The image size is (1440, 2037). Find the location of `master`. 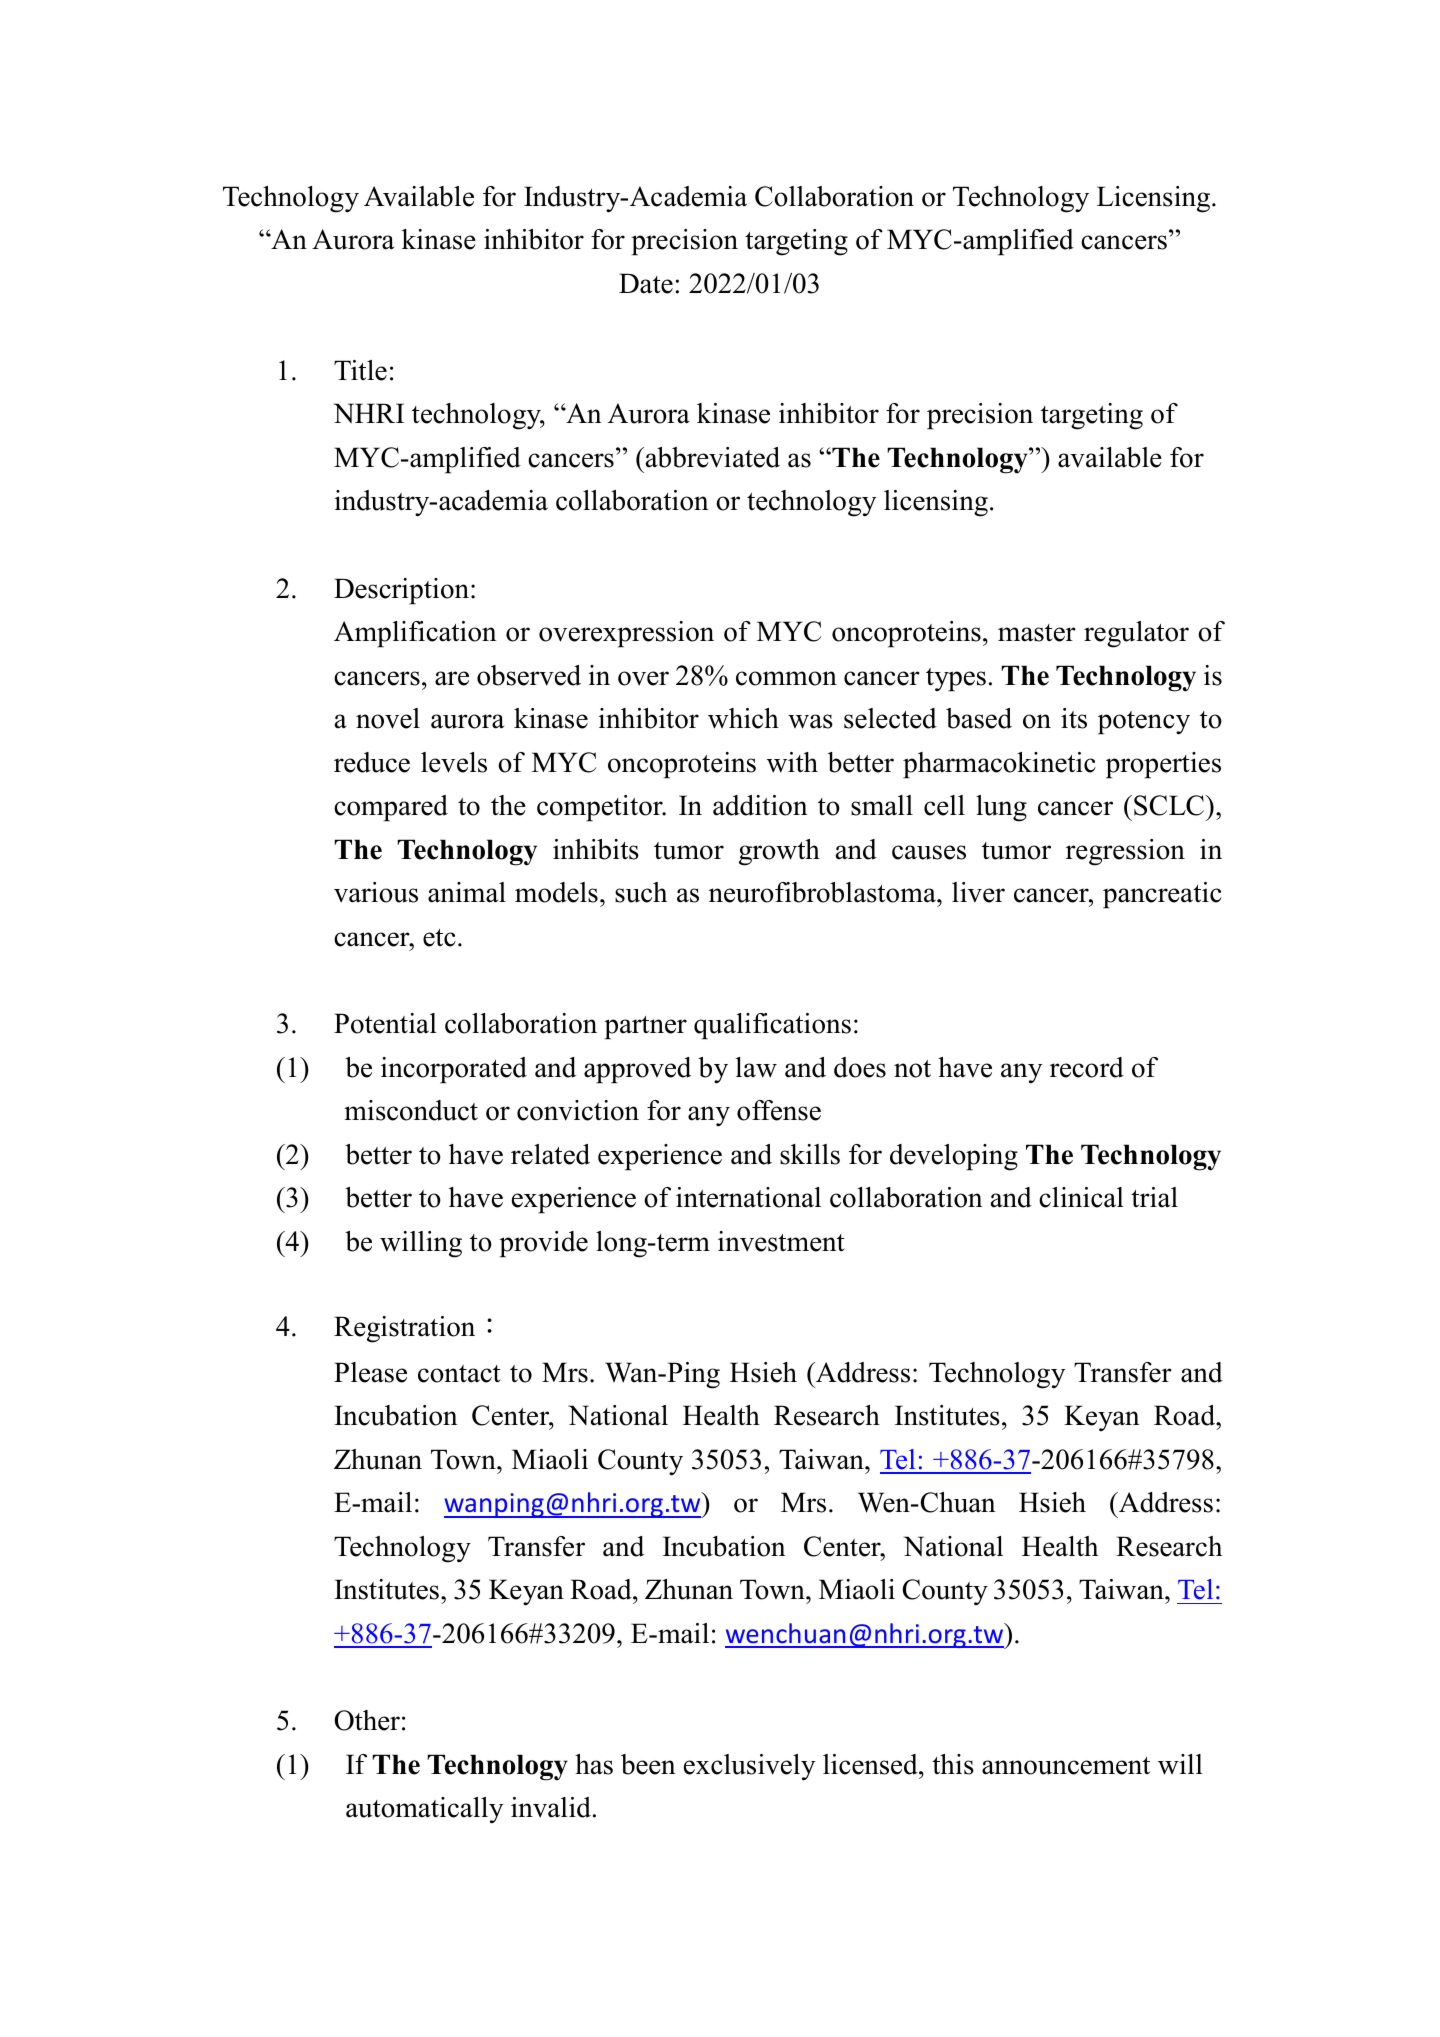

master is located at coordinates (1037, 633).
